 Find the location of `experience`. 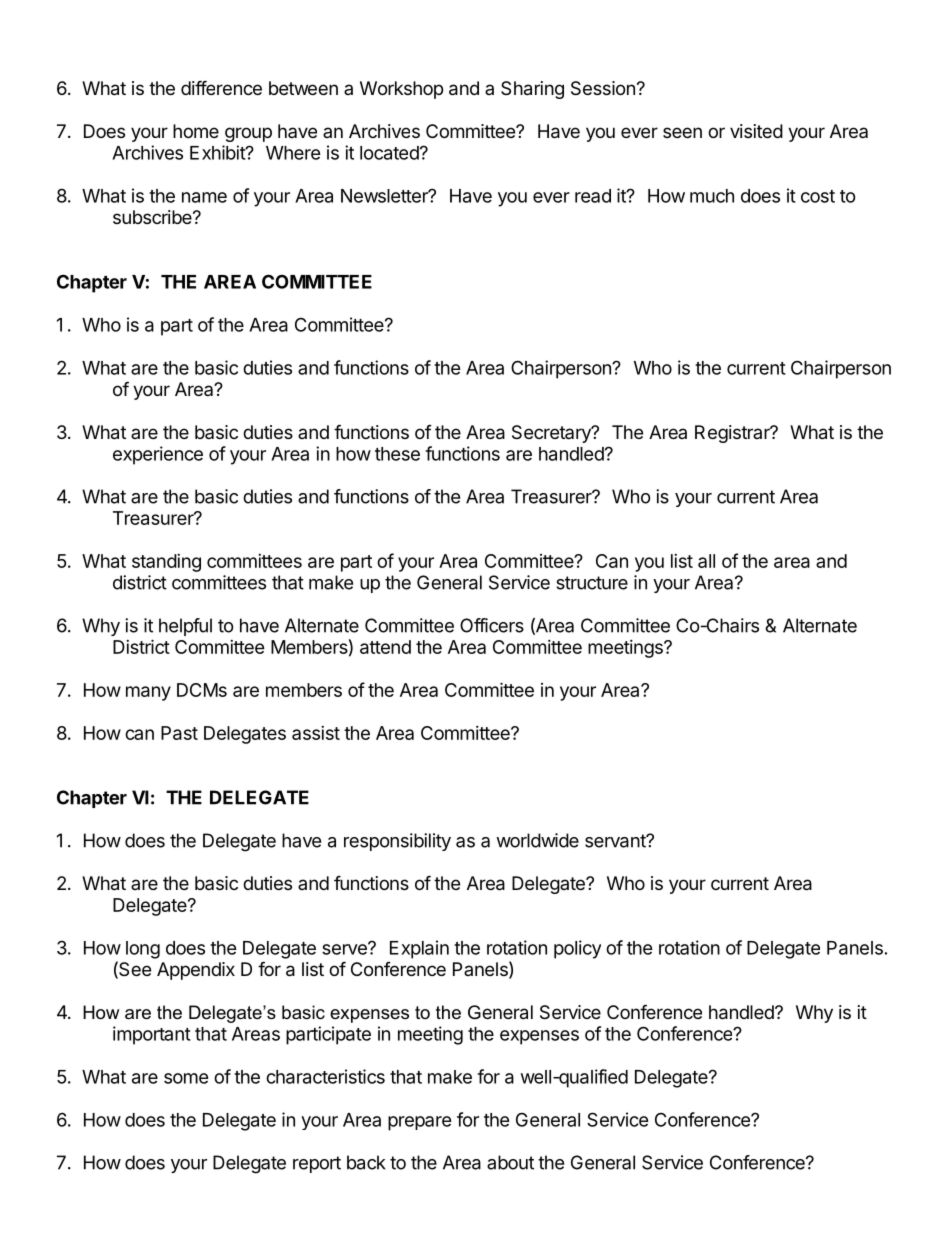

experience is located at coordinates (158, 455).
